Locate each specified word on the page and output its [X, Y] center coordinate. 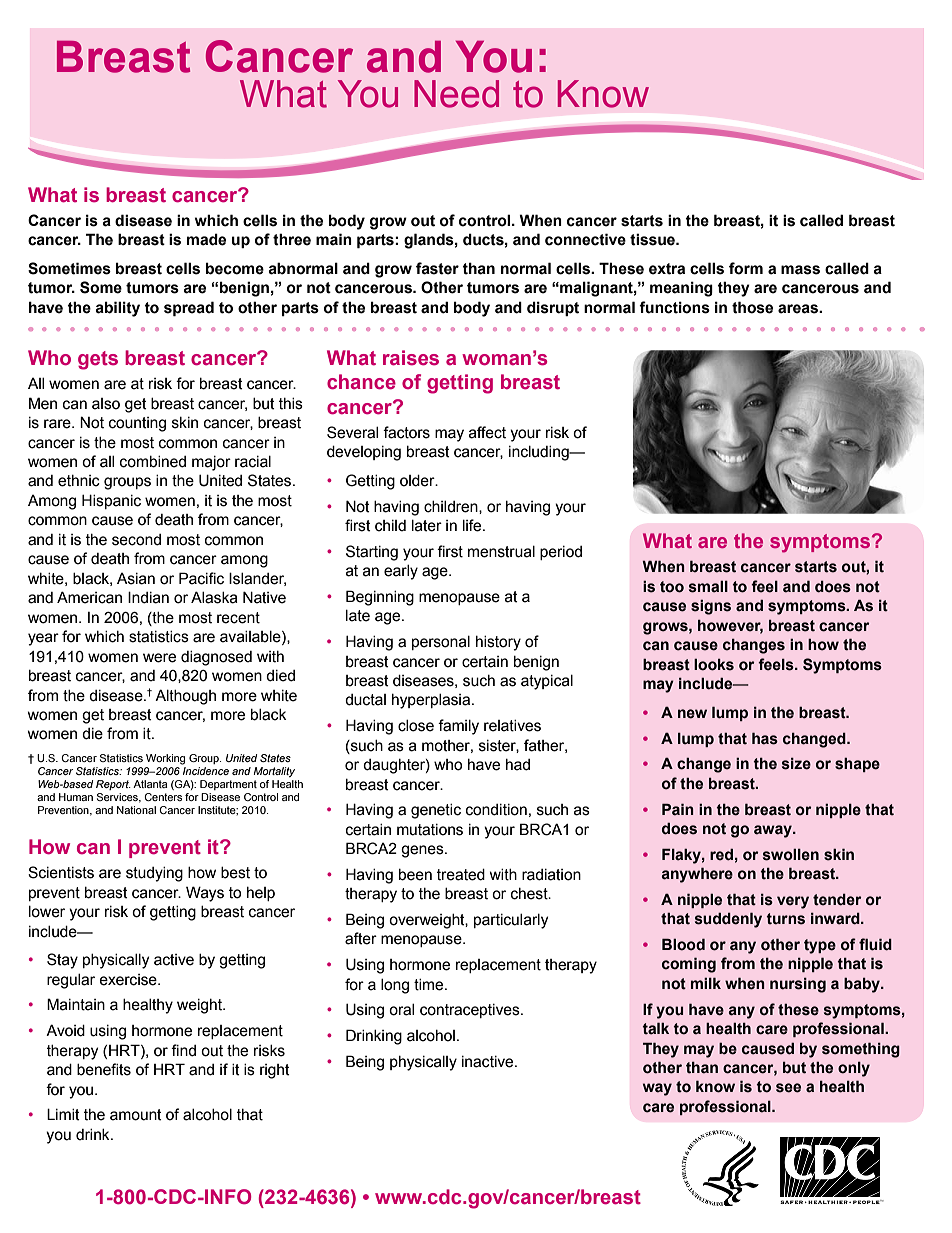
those [752, 307]
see [788, 1088]
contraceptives [471, 1011]
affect [487, 432]
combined [153, 462]
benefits [104, 1069]
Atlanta [150, 784]
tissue [653, 239]
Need [456, 94]
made [206, 239]
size [796, 764]
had [518, 765]
